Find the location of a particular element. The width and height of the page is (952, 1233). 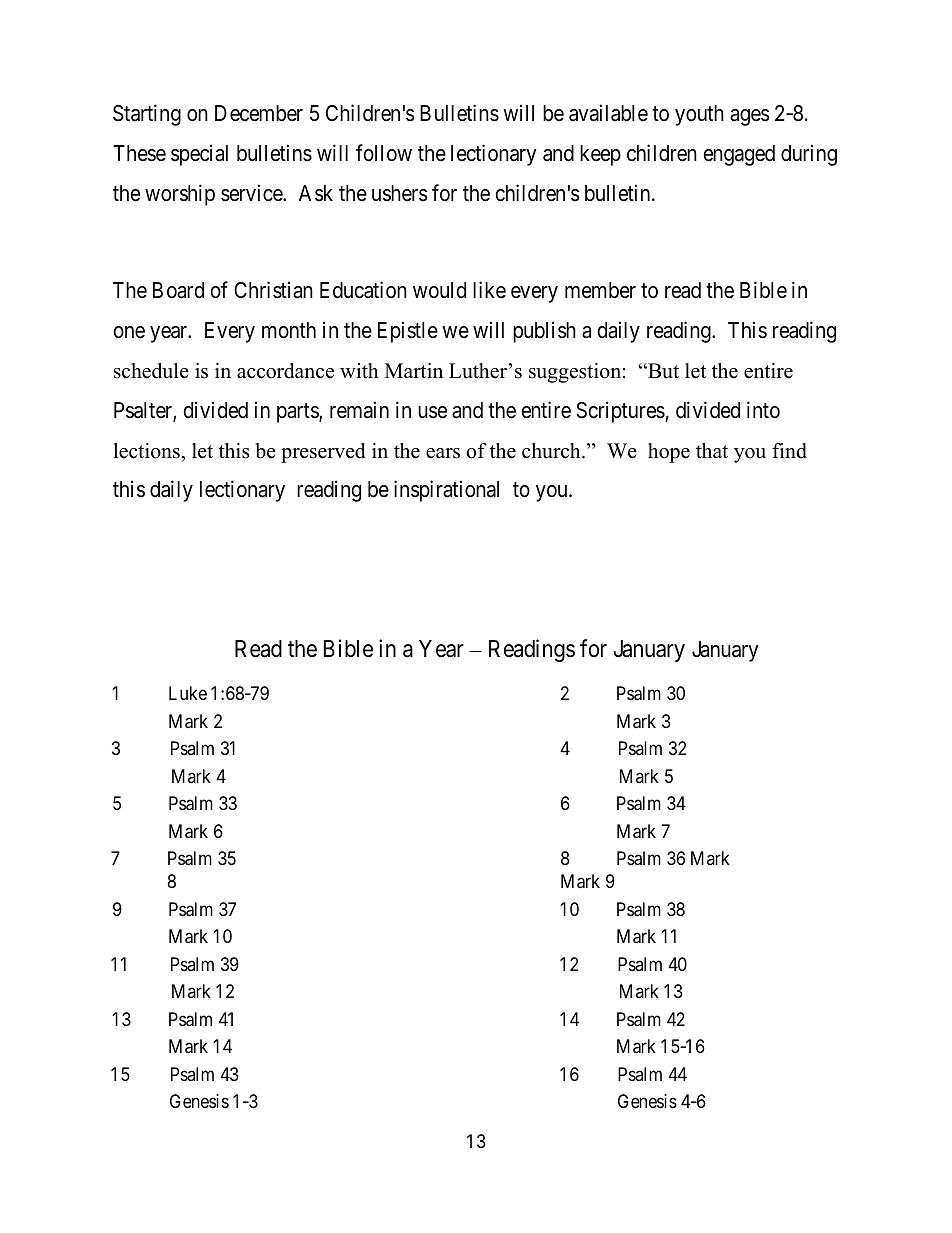

special is located at coordinates (199, 155).
